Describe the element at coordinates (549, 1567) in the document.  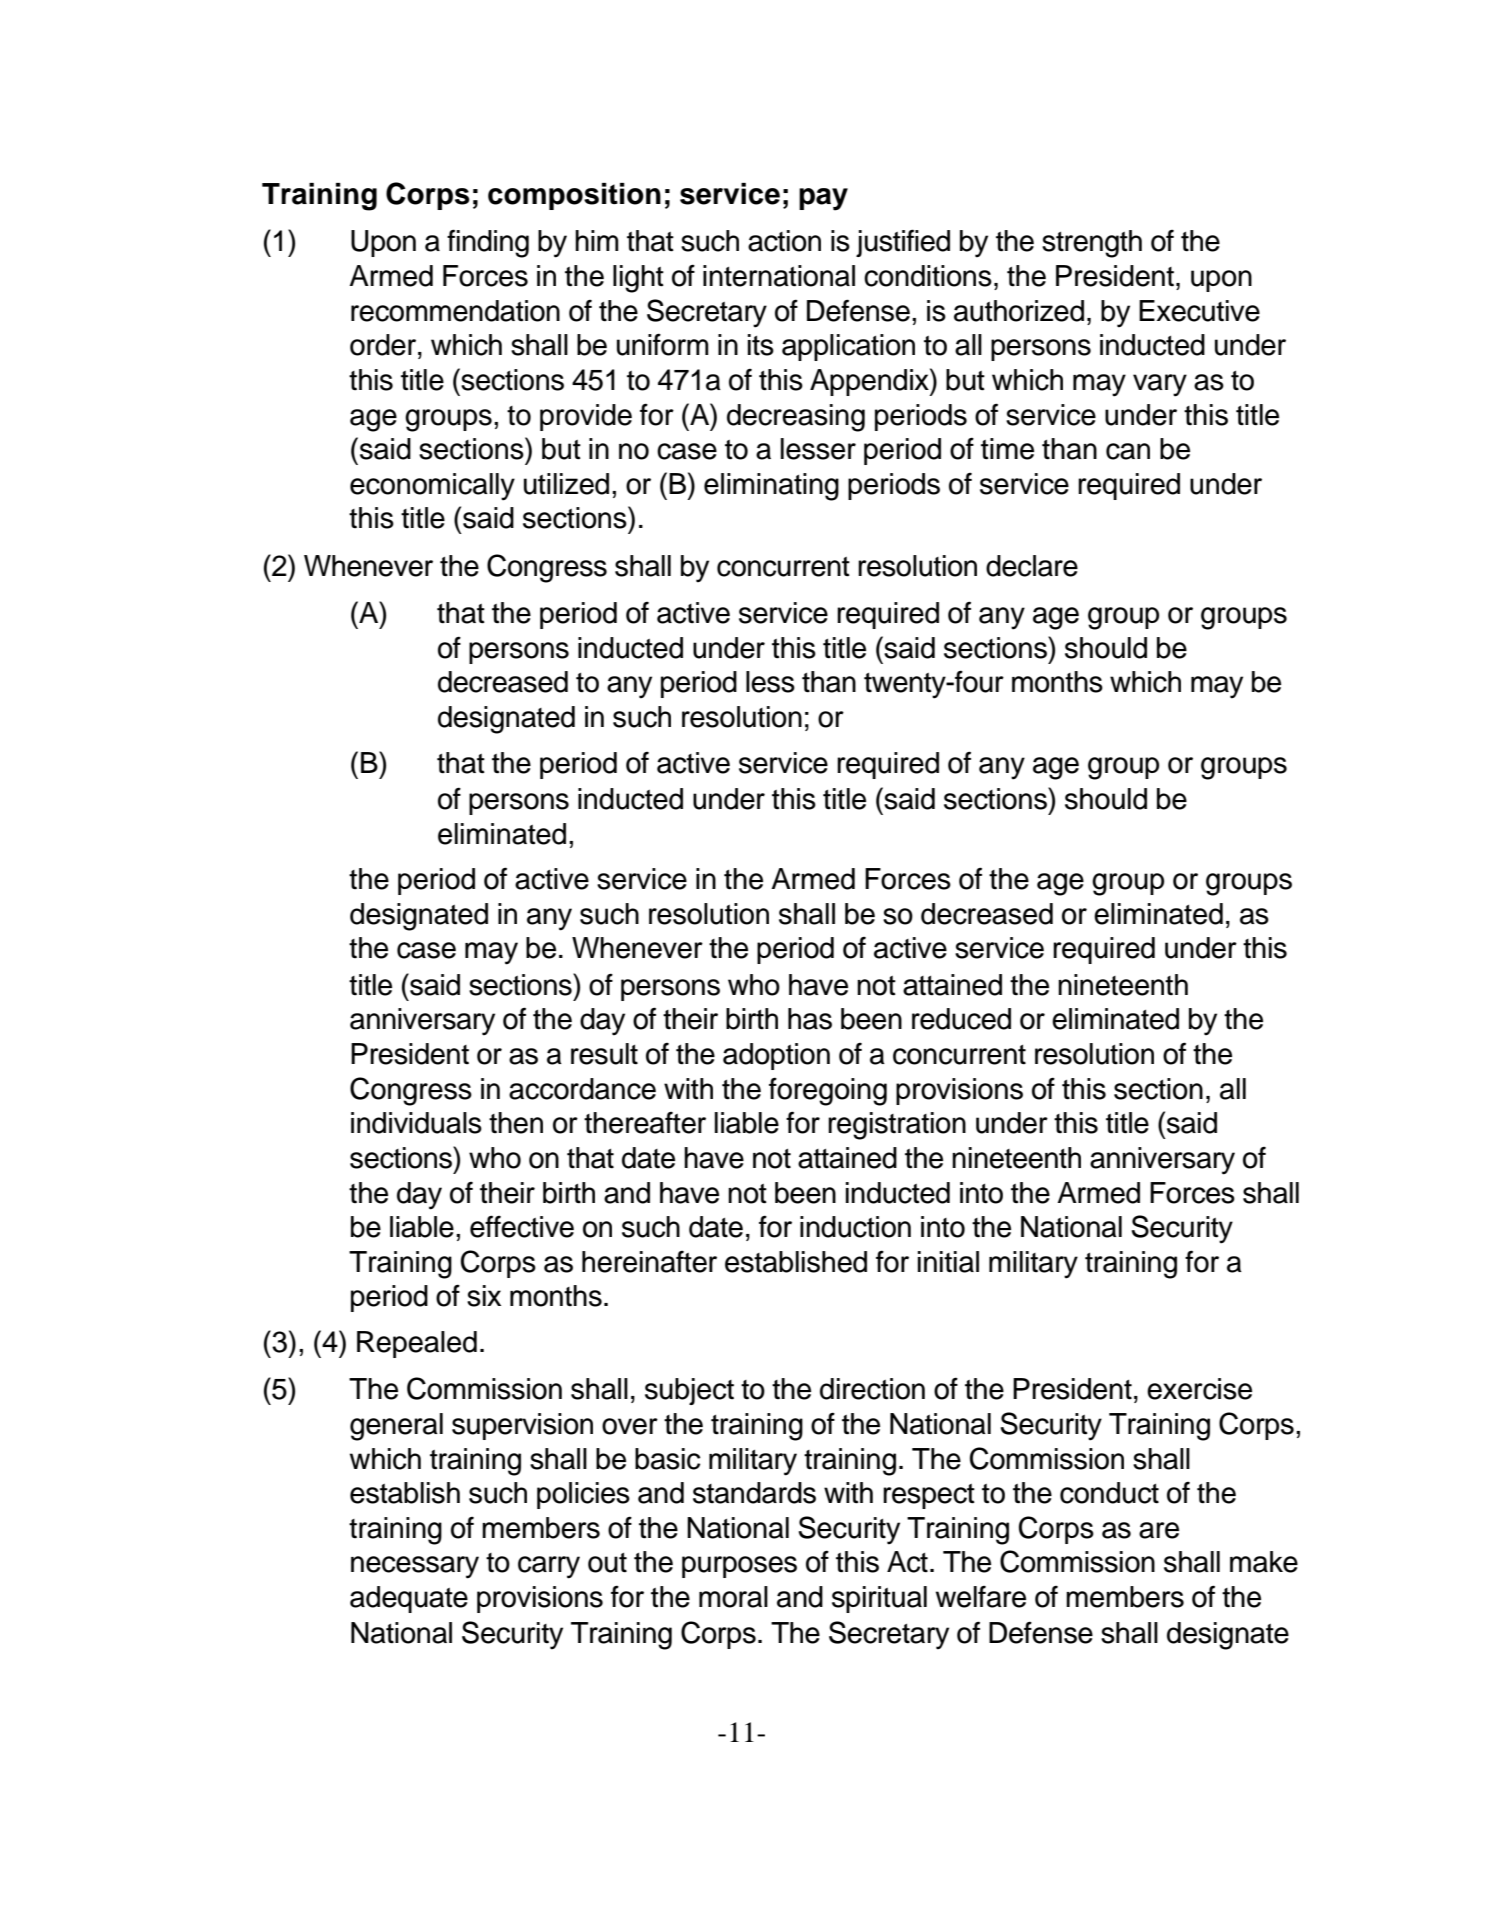
I see `carry` at that location.
